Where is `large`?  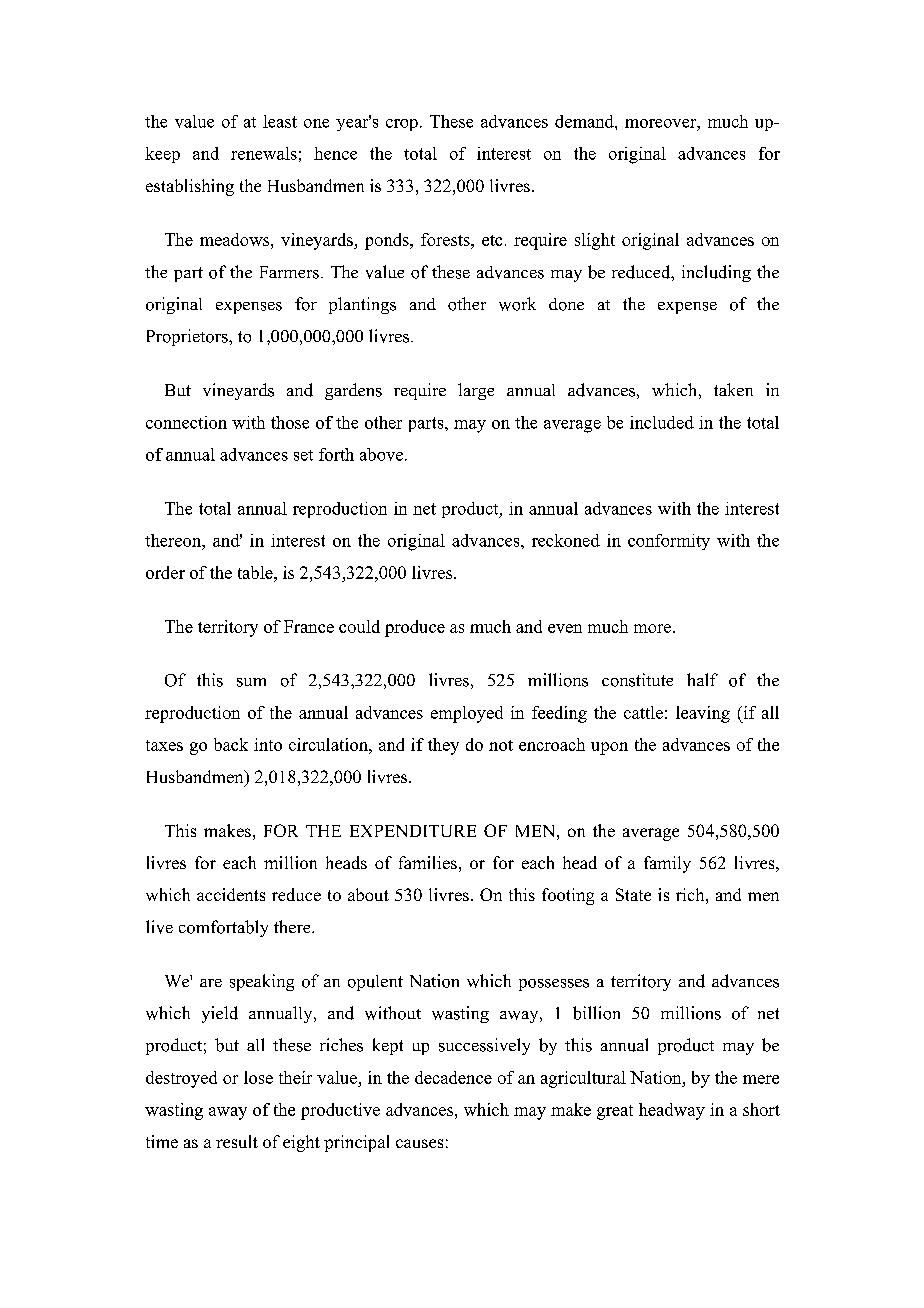
large is located at coordinates (476, 391).
